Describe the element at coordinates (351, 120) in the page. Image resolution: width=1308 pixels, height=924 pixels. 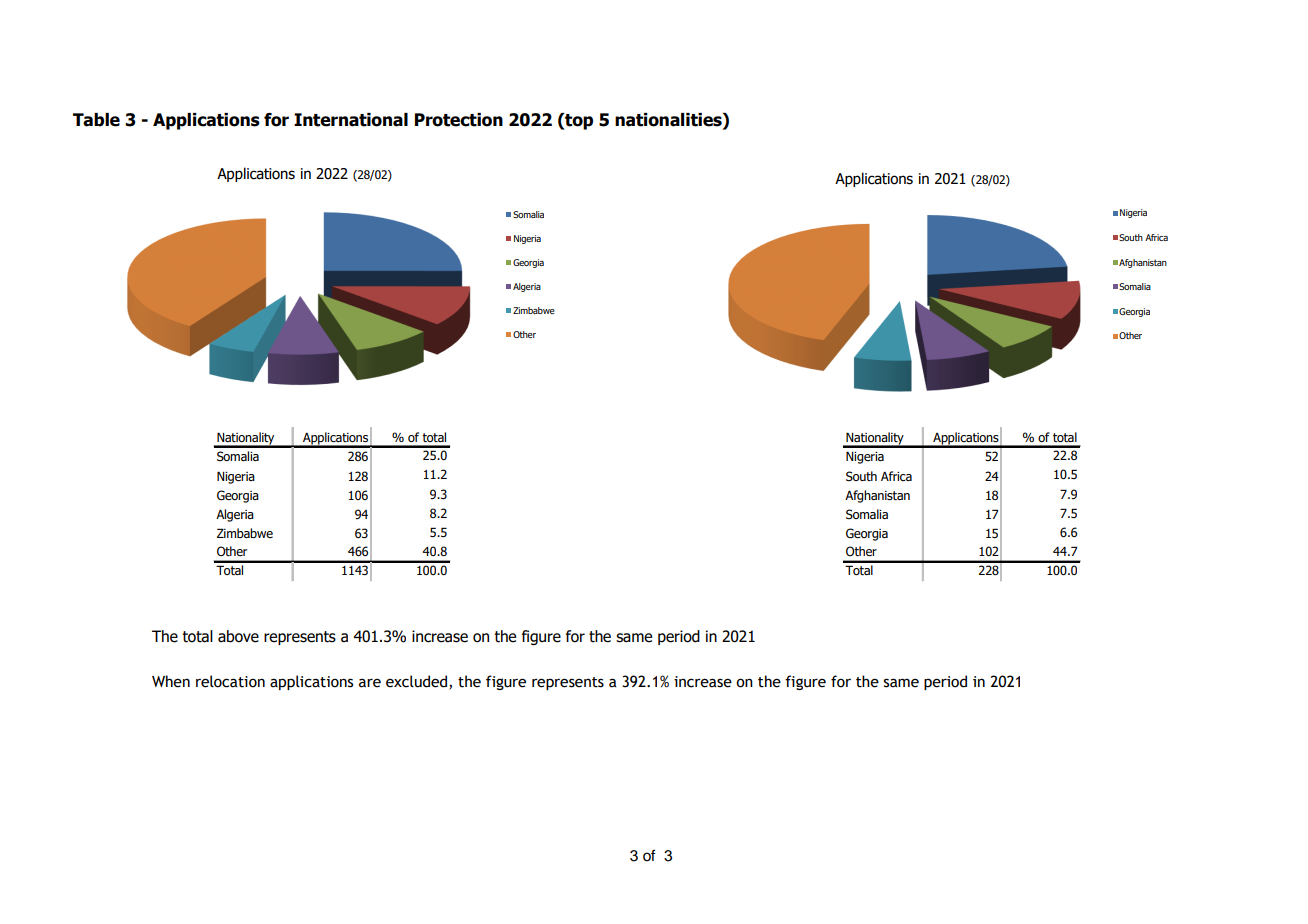
I see `International` at that location.
